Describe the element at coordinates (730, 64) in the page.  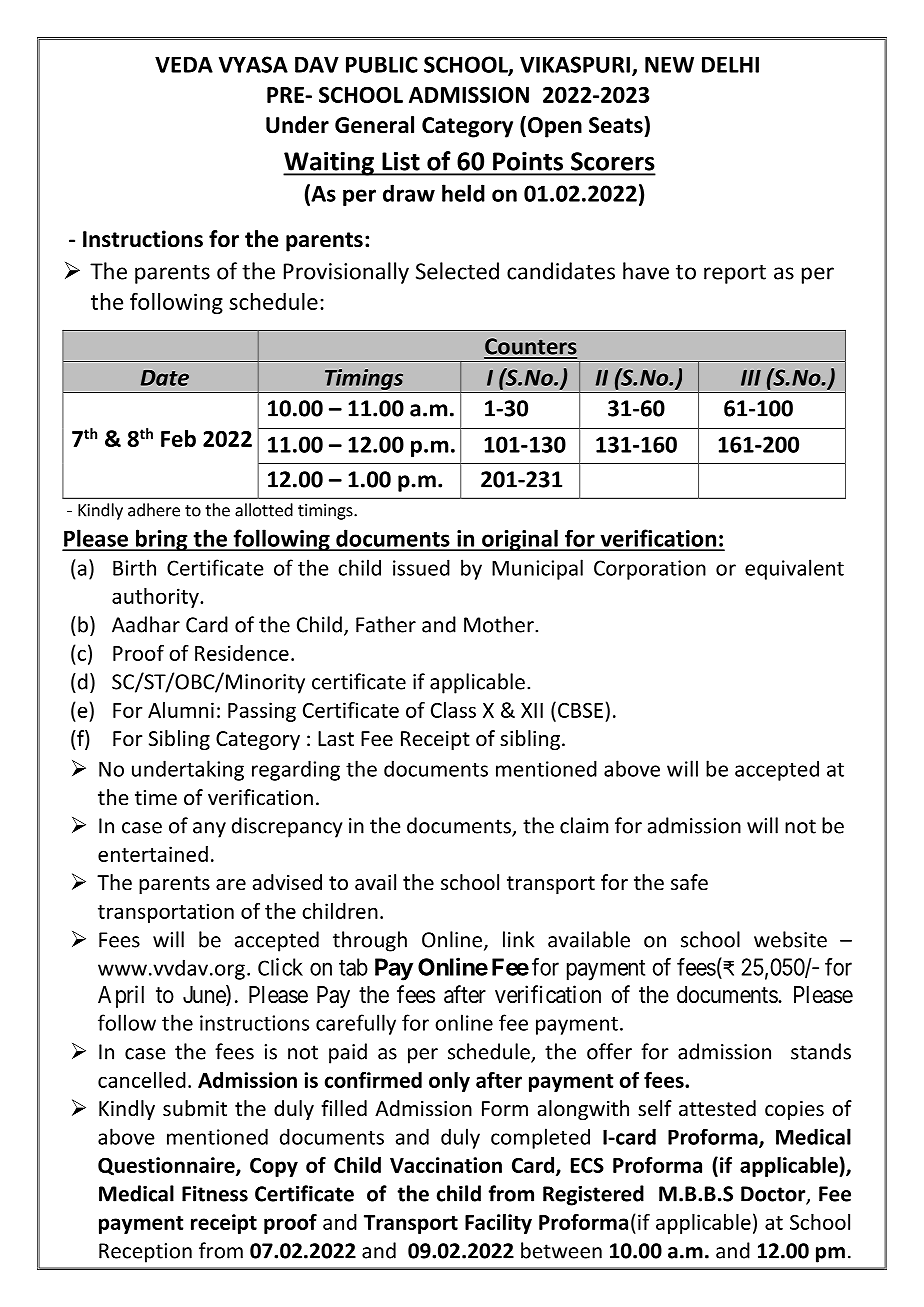
I see `DELHI` at that location.
